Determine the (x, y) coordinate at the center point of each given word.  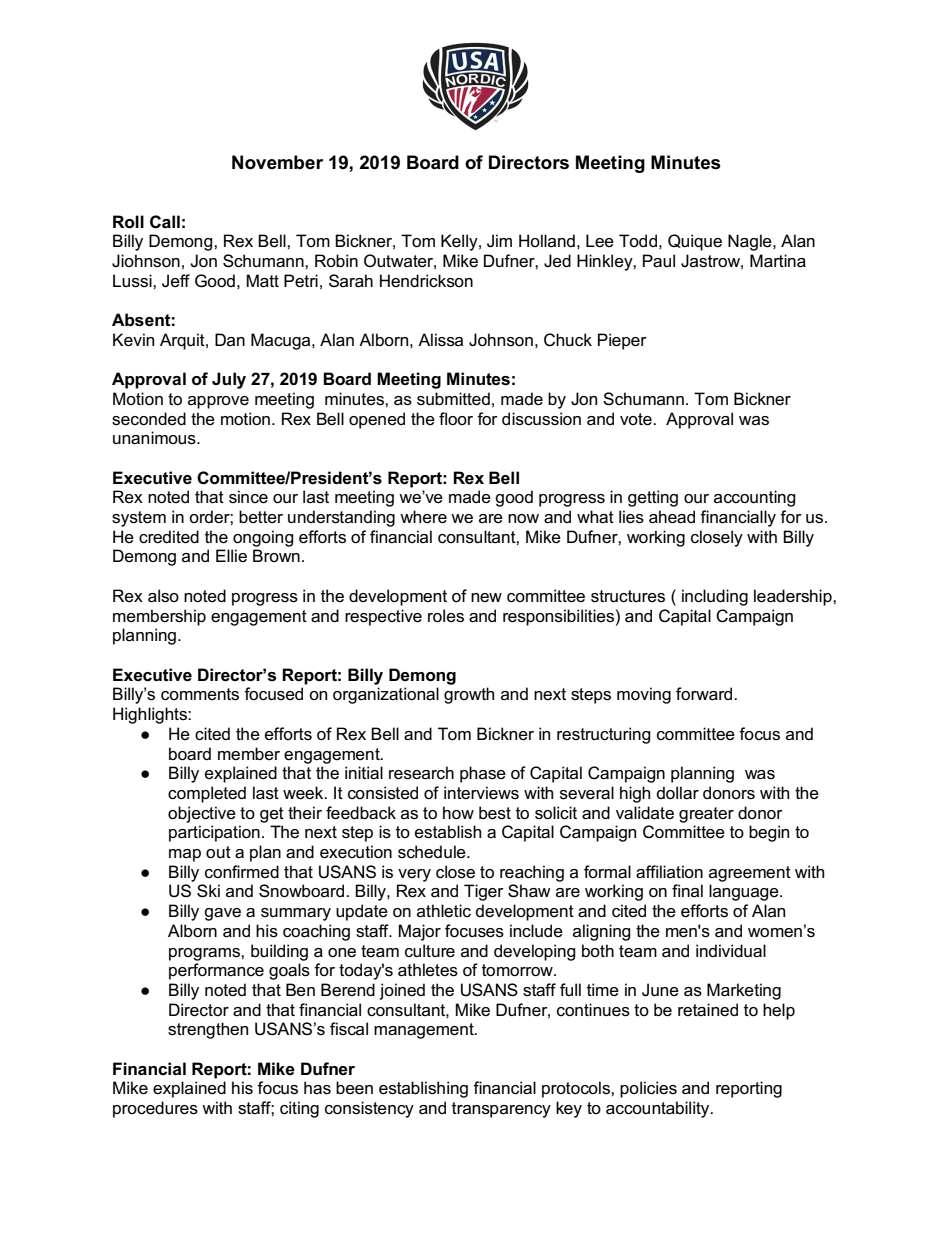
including (715, 597)
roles (446, 616)
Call (165, 222)
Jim (499, 241)
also (163, 596)
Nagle (751, 242)
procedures (155, 1109)
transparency (501, 1110)
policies (648, 1089)
